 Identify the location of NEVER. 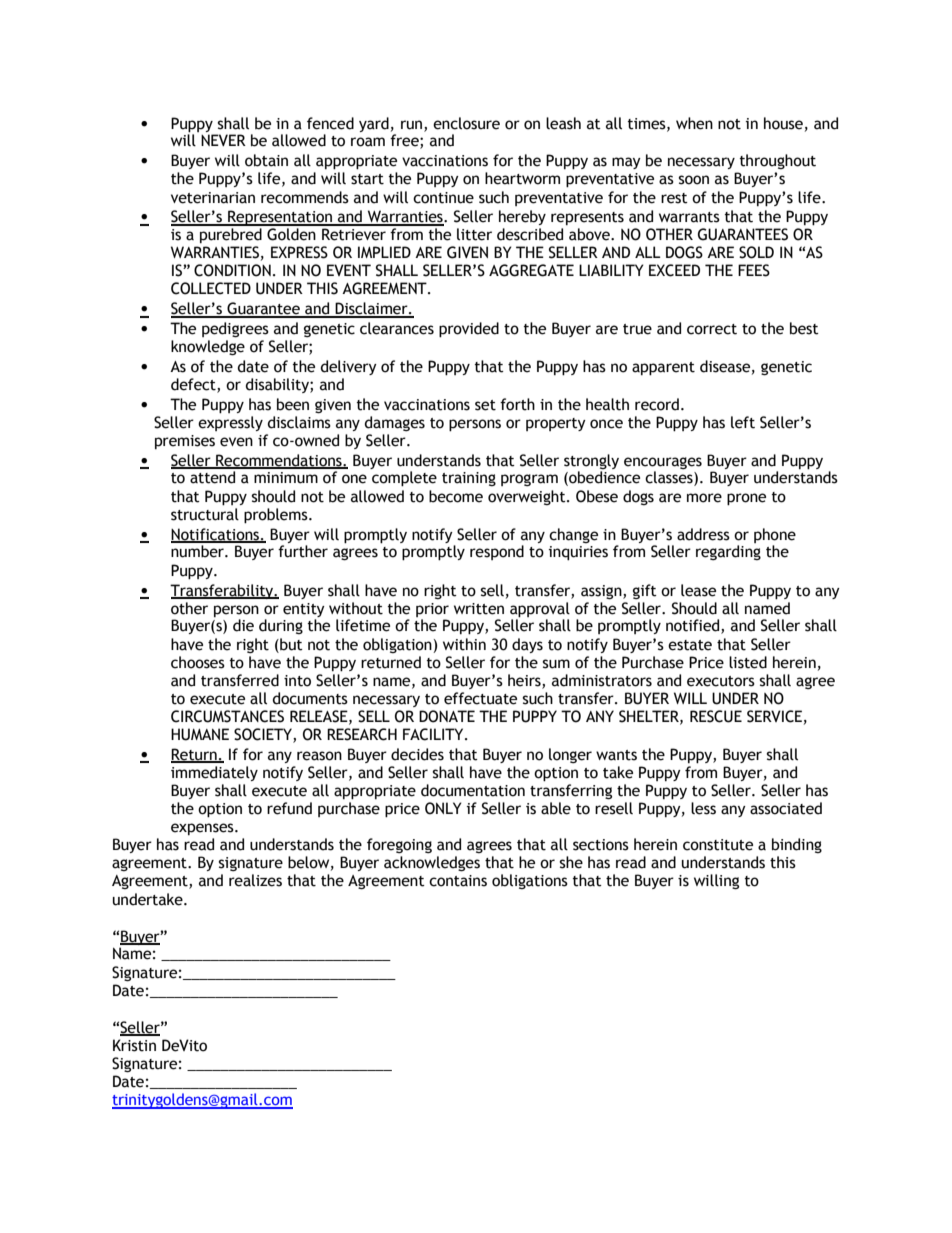
(223, 140).
